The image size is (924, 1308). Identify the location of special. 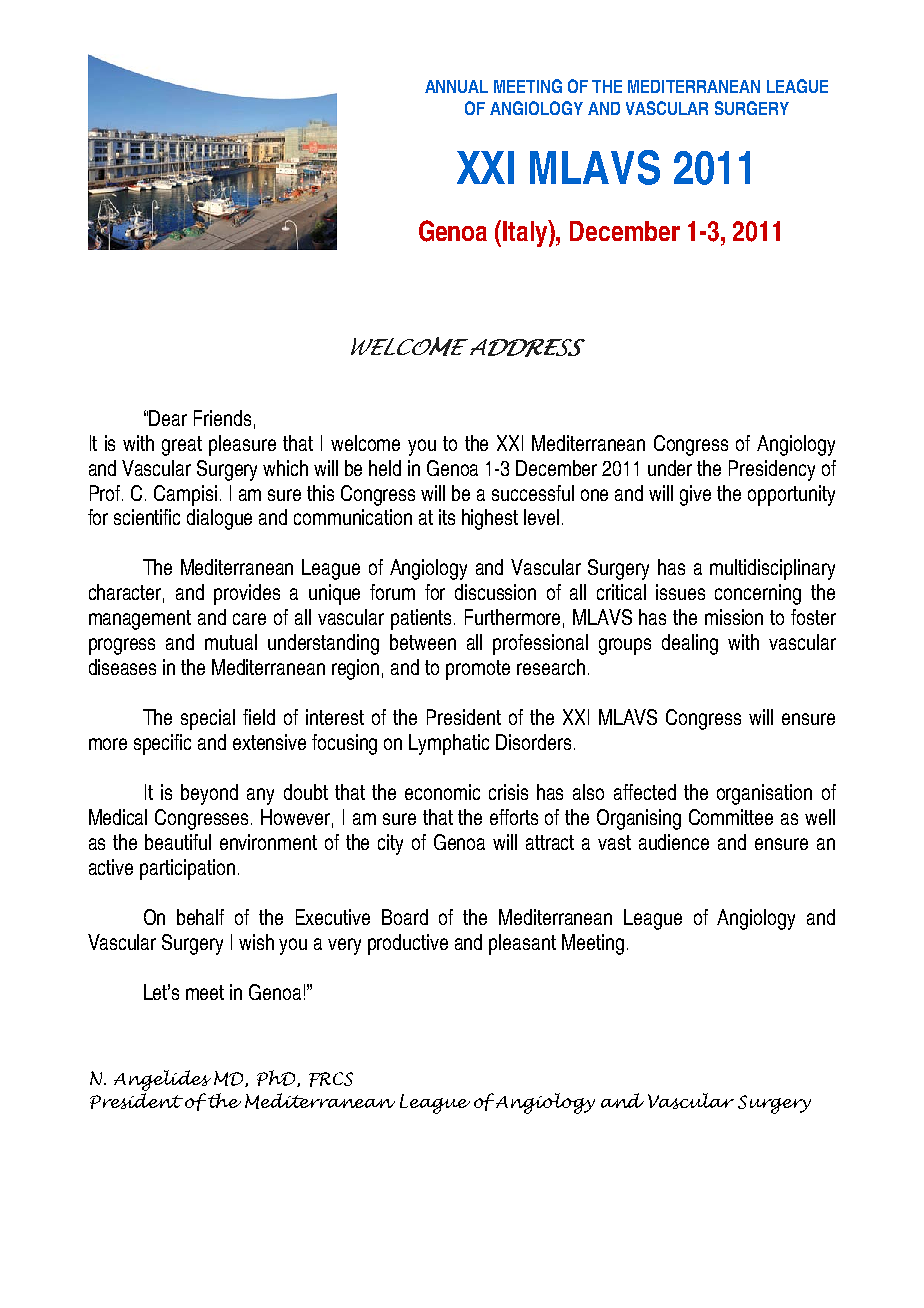
(208, 719).
